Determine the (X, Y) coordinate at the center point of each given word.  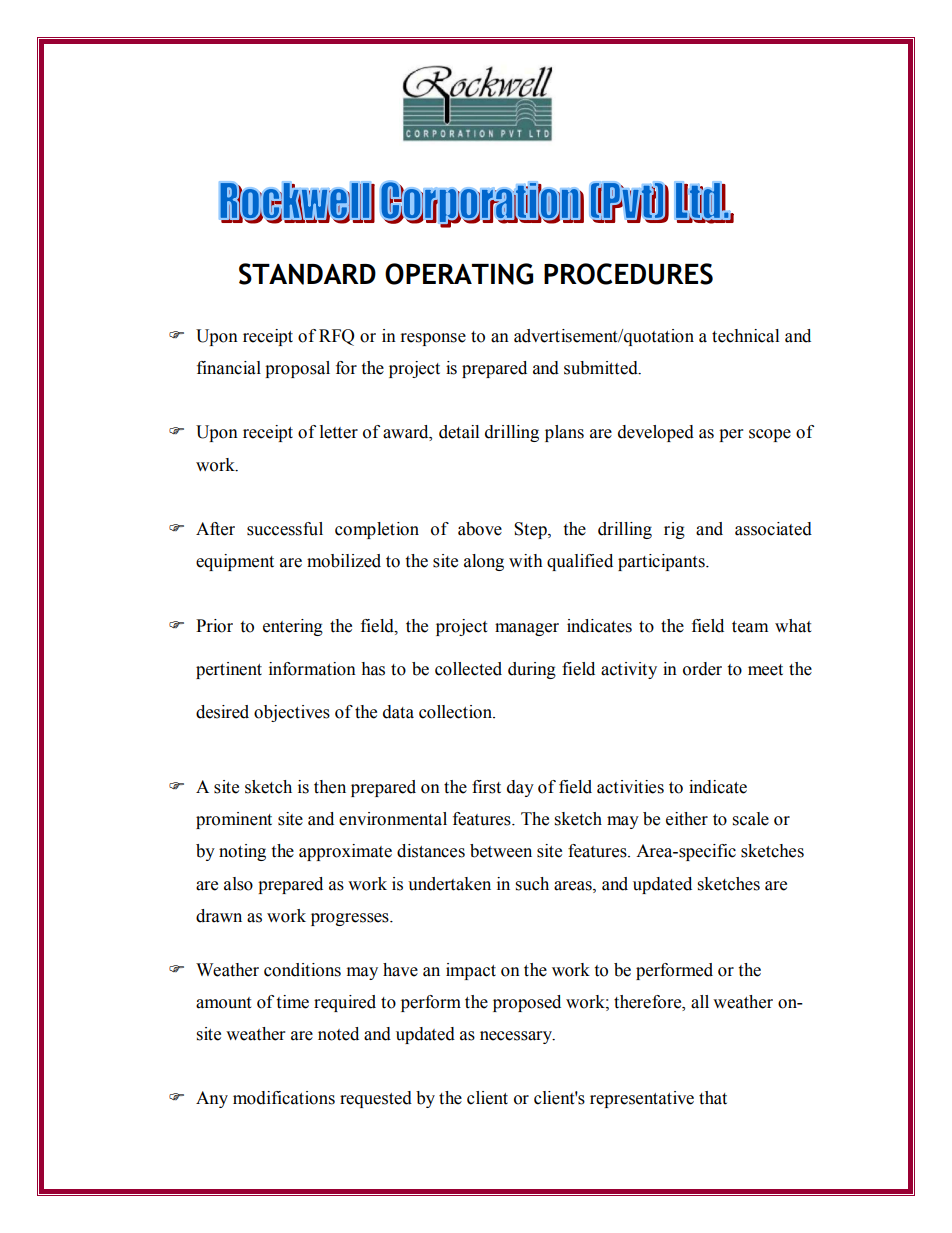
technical (745, 336)
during (532, 670)
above (480, 529)
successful (285, 529)
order (702, 669)
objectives (292, 713)
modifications (284, 1098)
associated (773, 529)
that (713, 1098)
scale (751, 819)
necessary (517, 1037)
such (532, 884)
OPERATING (459, 274)
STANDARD (307, 274)
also (238, 884)
